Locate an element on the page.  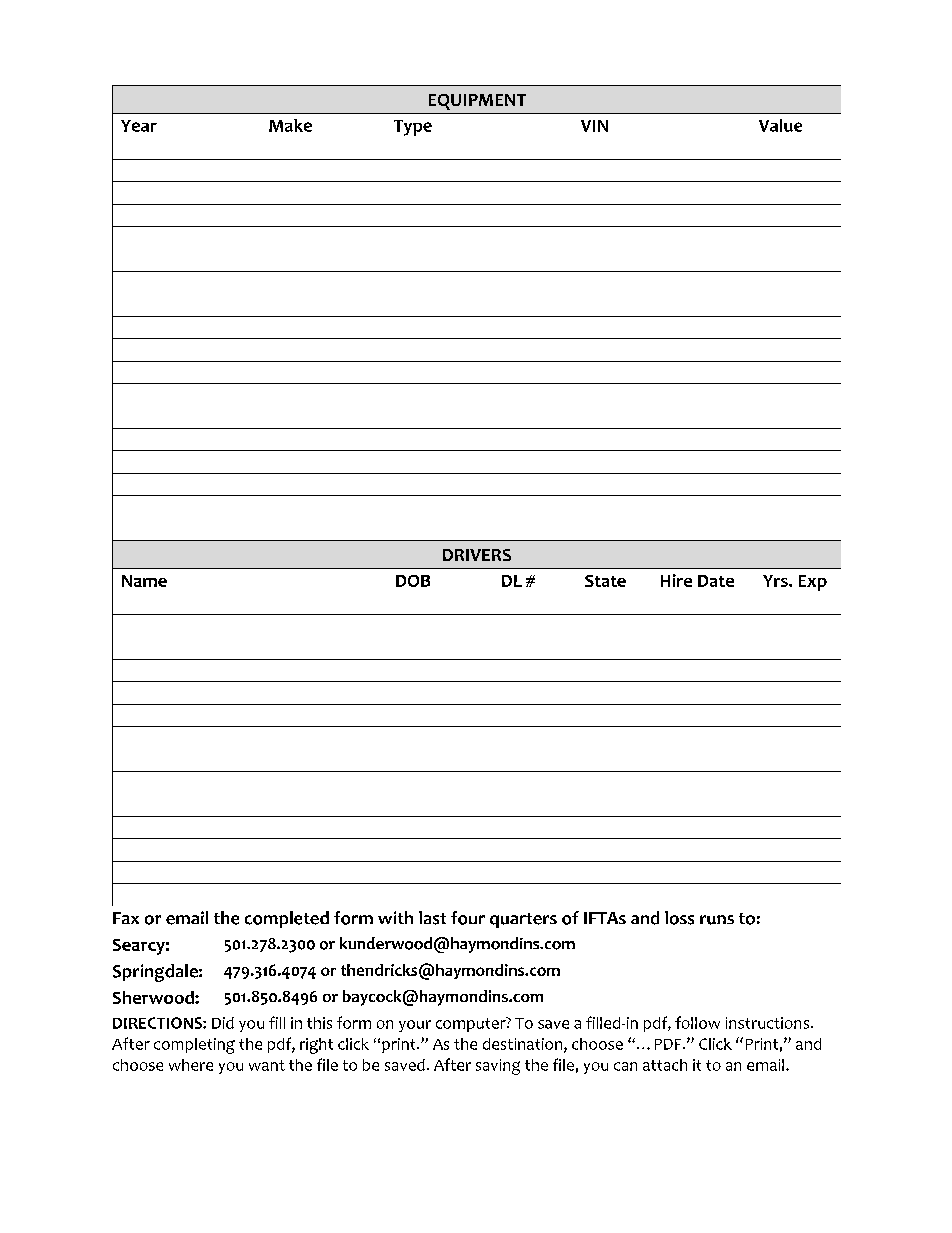
Value is located at coordinates (780, 125).
